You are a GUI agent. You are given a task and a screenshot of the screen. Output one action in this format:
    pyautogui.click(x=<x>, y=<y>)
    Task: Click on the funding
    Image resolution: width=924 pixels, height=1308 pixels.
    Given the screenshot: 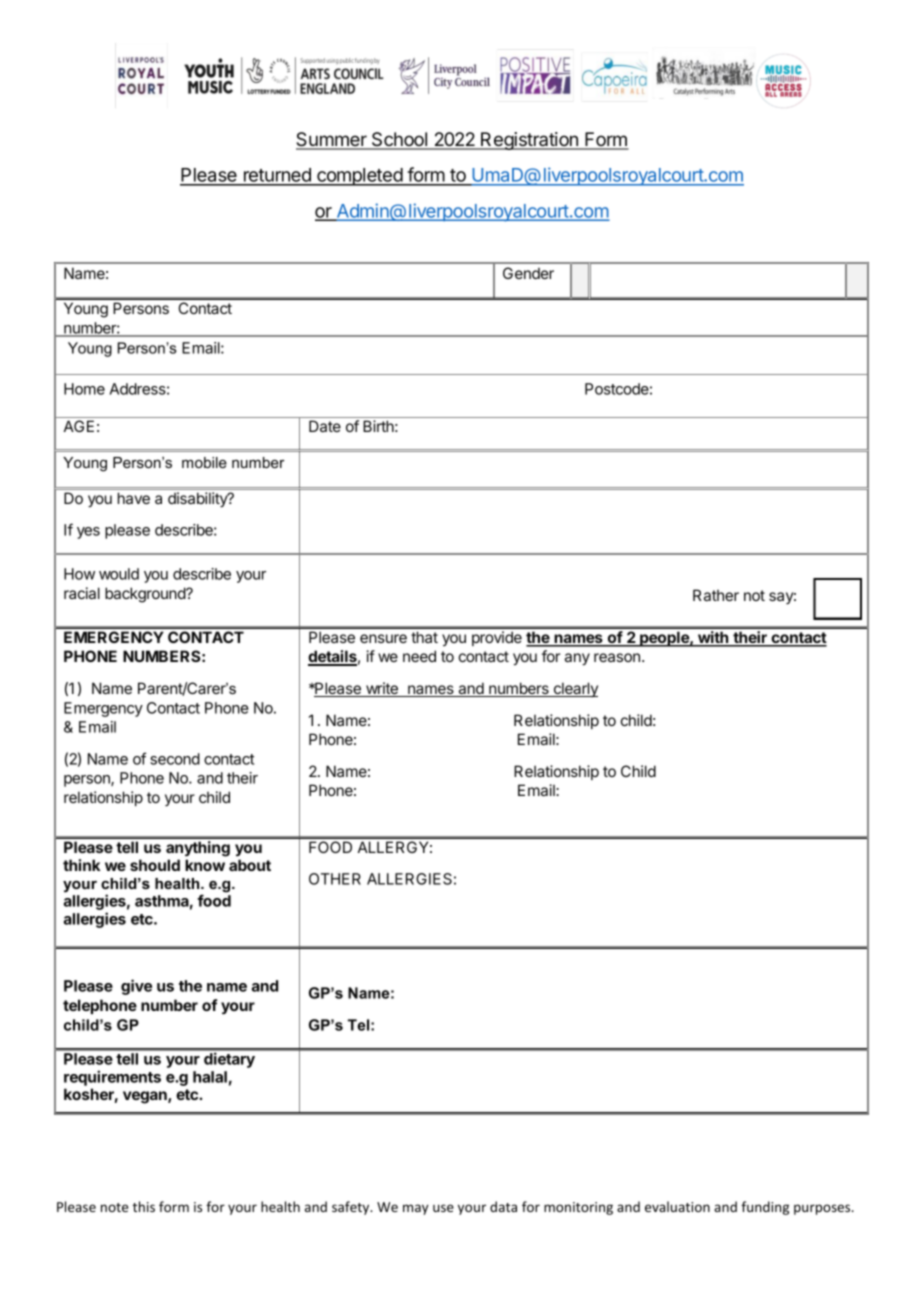 What is the action you would take?
    pyautogui.click(x=765, y=1208)
